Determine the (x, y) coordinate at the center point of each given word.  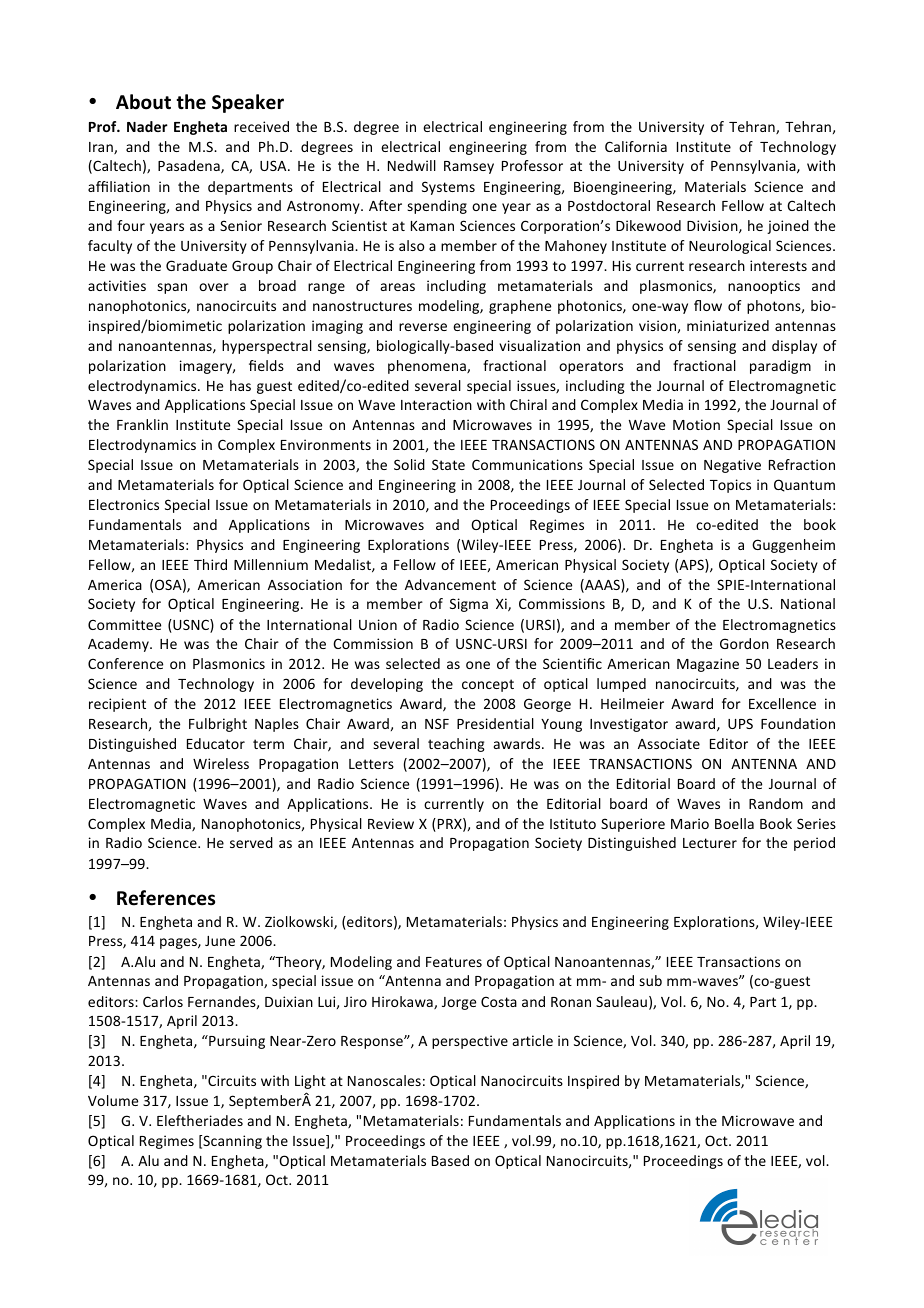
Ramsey (469, 167)
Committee (124, 624)
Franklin (142, 424)
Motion (696, 424)
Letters (371, 764)
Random (776, 803)
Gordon (744, 643)
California (636, 146)
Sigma (469, 605)
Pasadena (190, 167)
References (166, 898)
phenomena (428, 367)
